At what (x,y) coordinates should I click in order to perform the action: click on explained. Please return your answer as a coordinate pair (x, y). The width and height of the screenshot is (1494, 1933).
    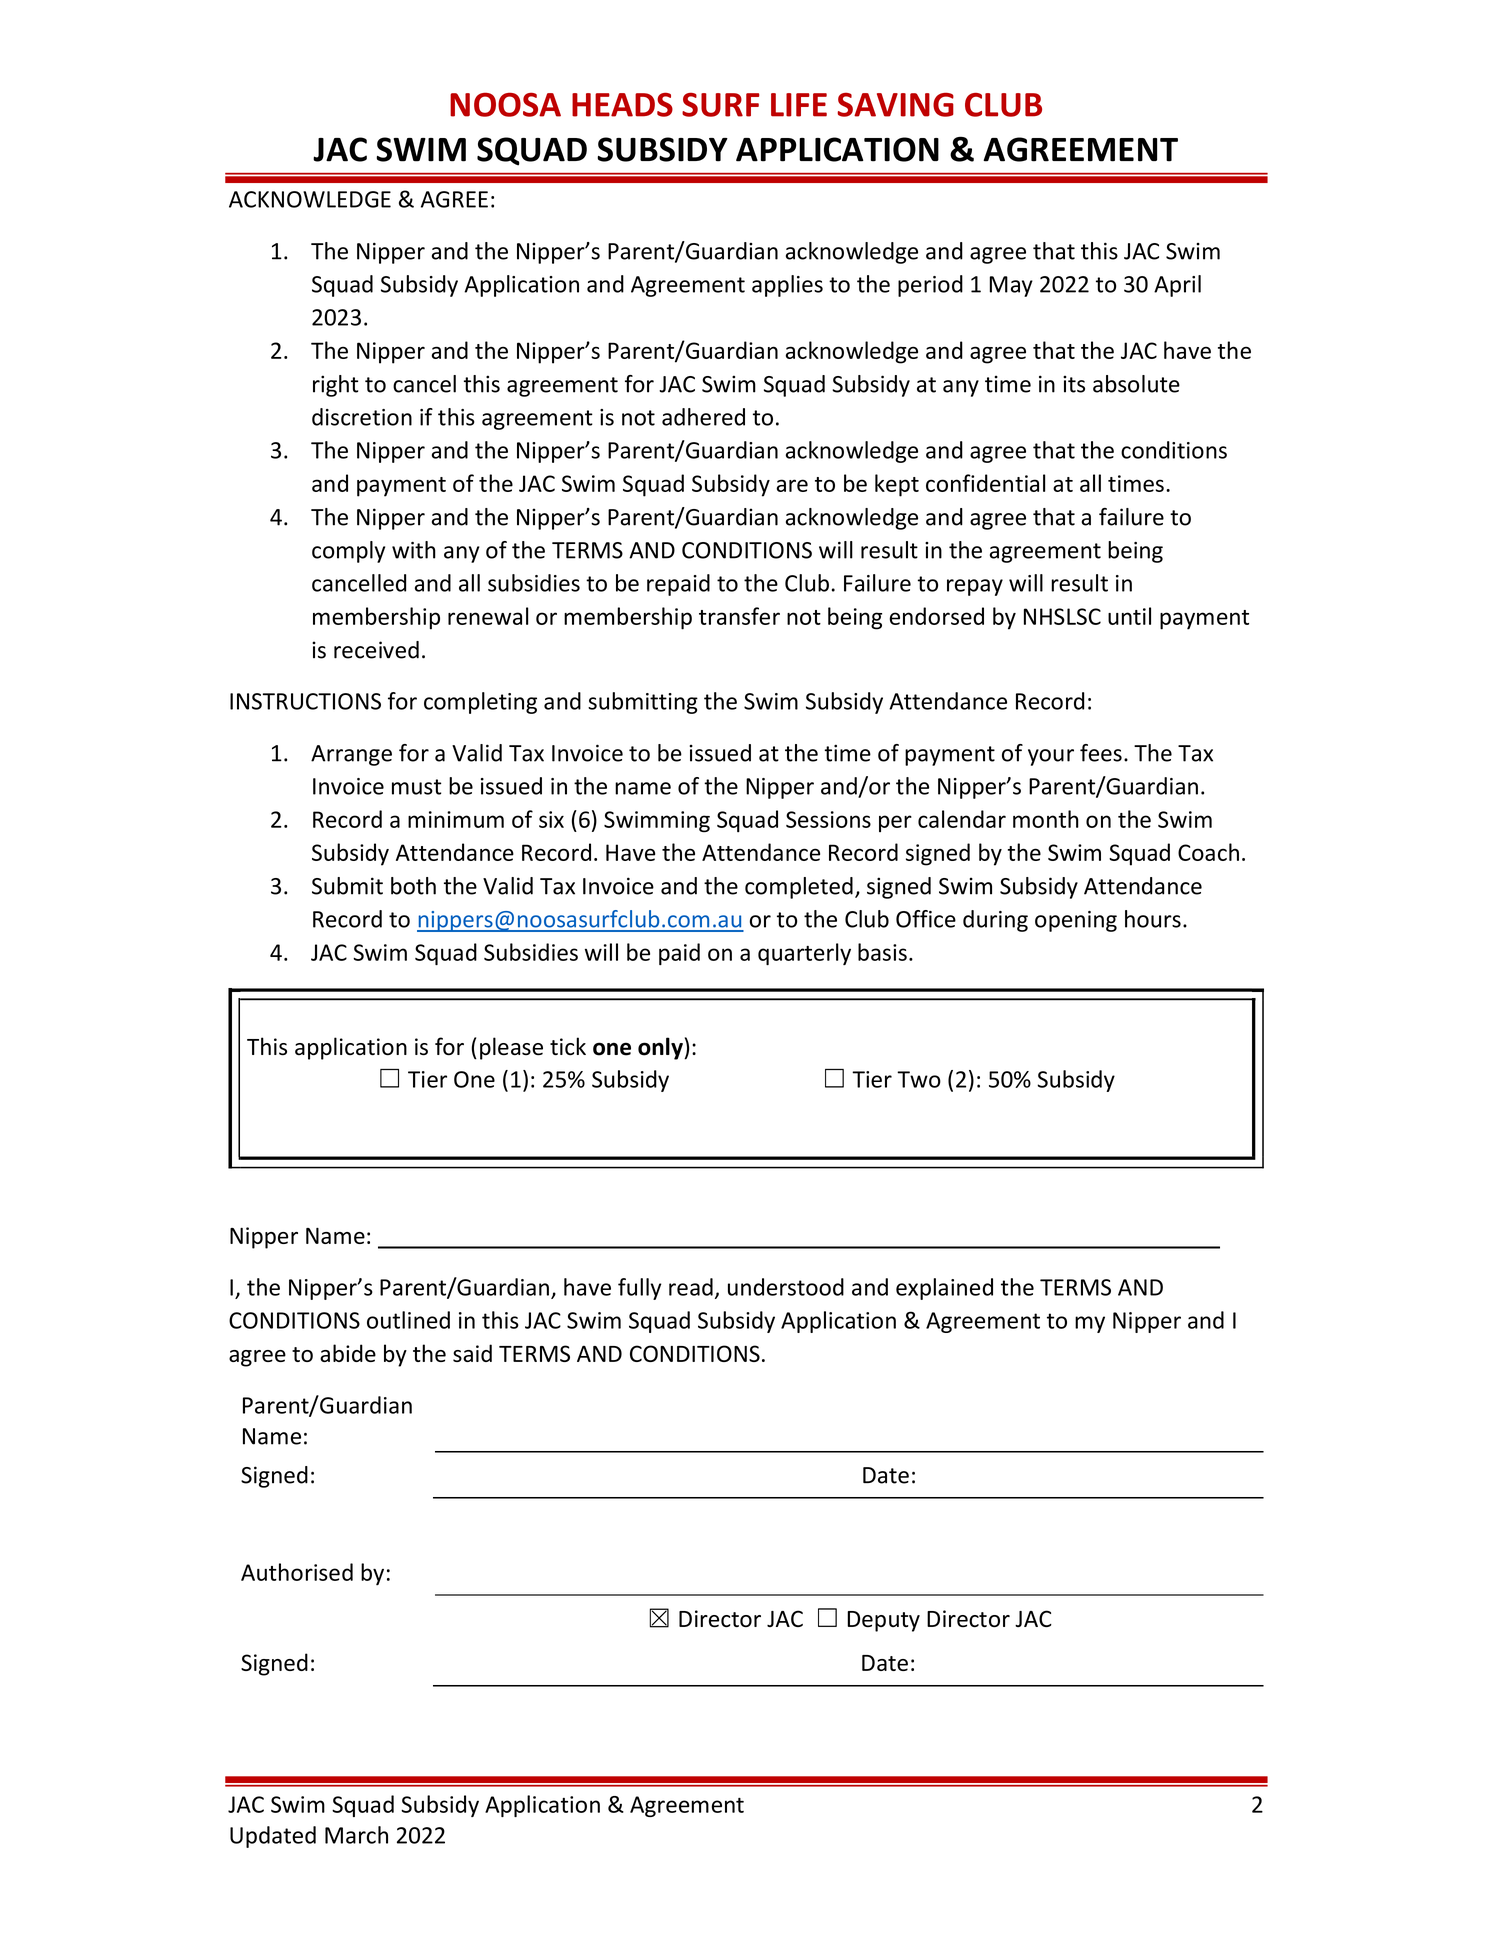
    Looking at the image, I should click on (944, 1289).
